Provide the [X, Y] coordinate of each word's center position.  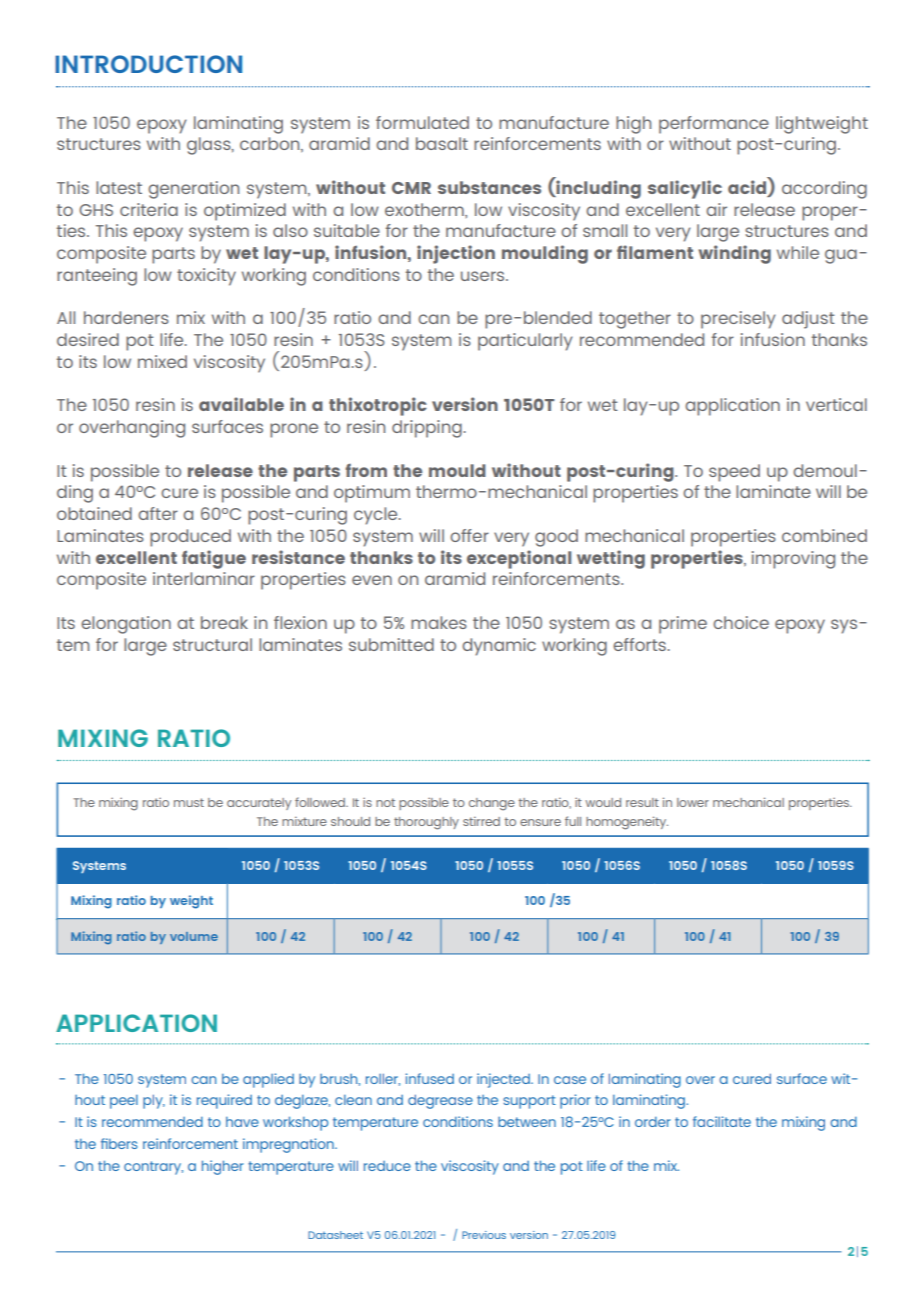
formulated [422, 122]
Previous [484, 1235]
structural [212, 644]
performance [714, 125]
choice [741, 622]
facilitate [722, 1121]
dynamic [499, 647]
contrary [153, 1168]
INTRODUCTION [148, 64]
